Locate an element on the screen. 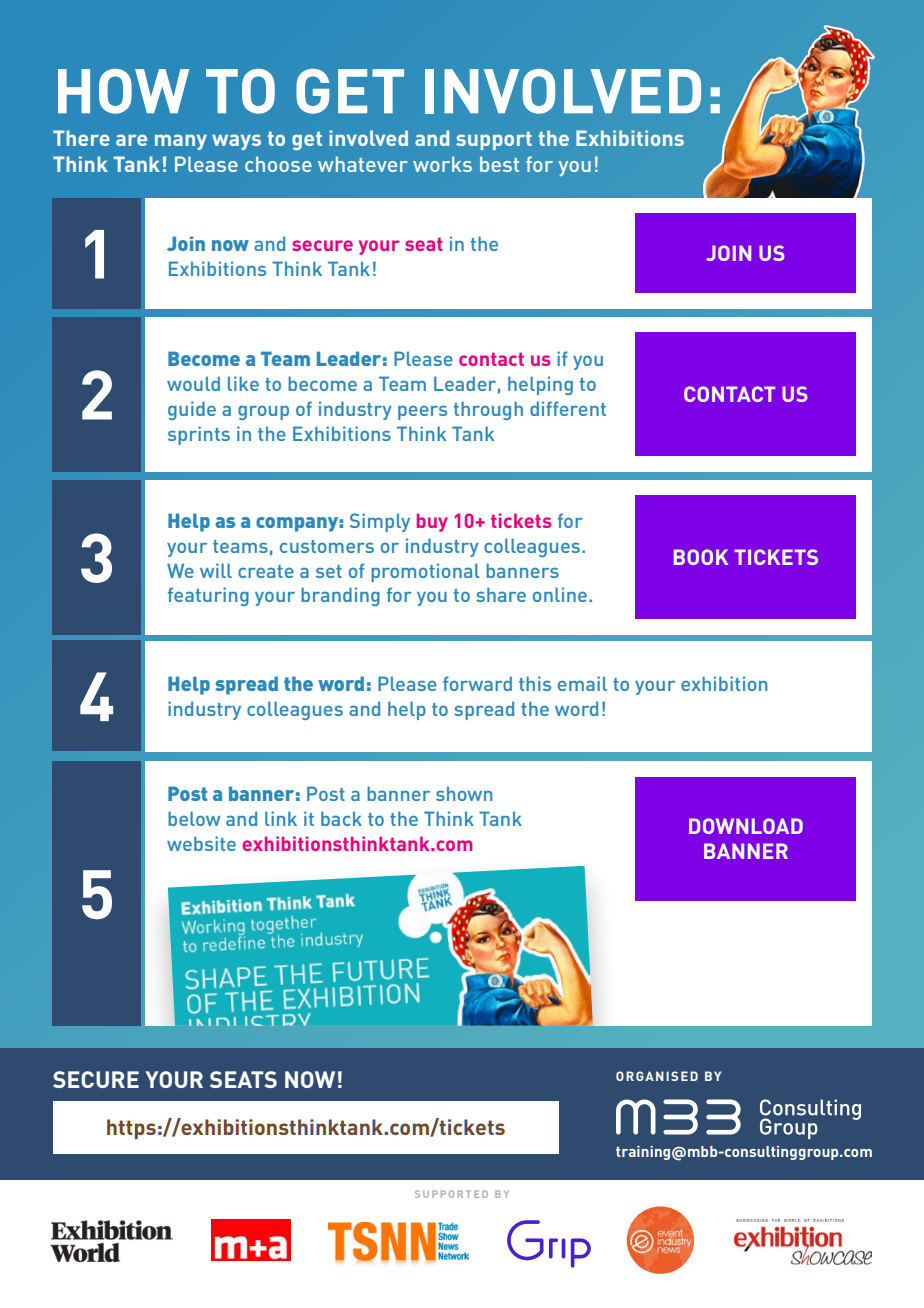 This screenshot has width=924, height=1308. customers is located at coordinates (327, 546).
